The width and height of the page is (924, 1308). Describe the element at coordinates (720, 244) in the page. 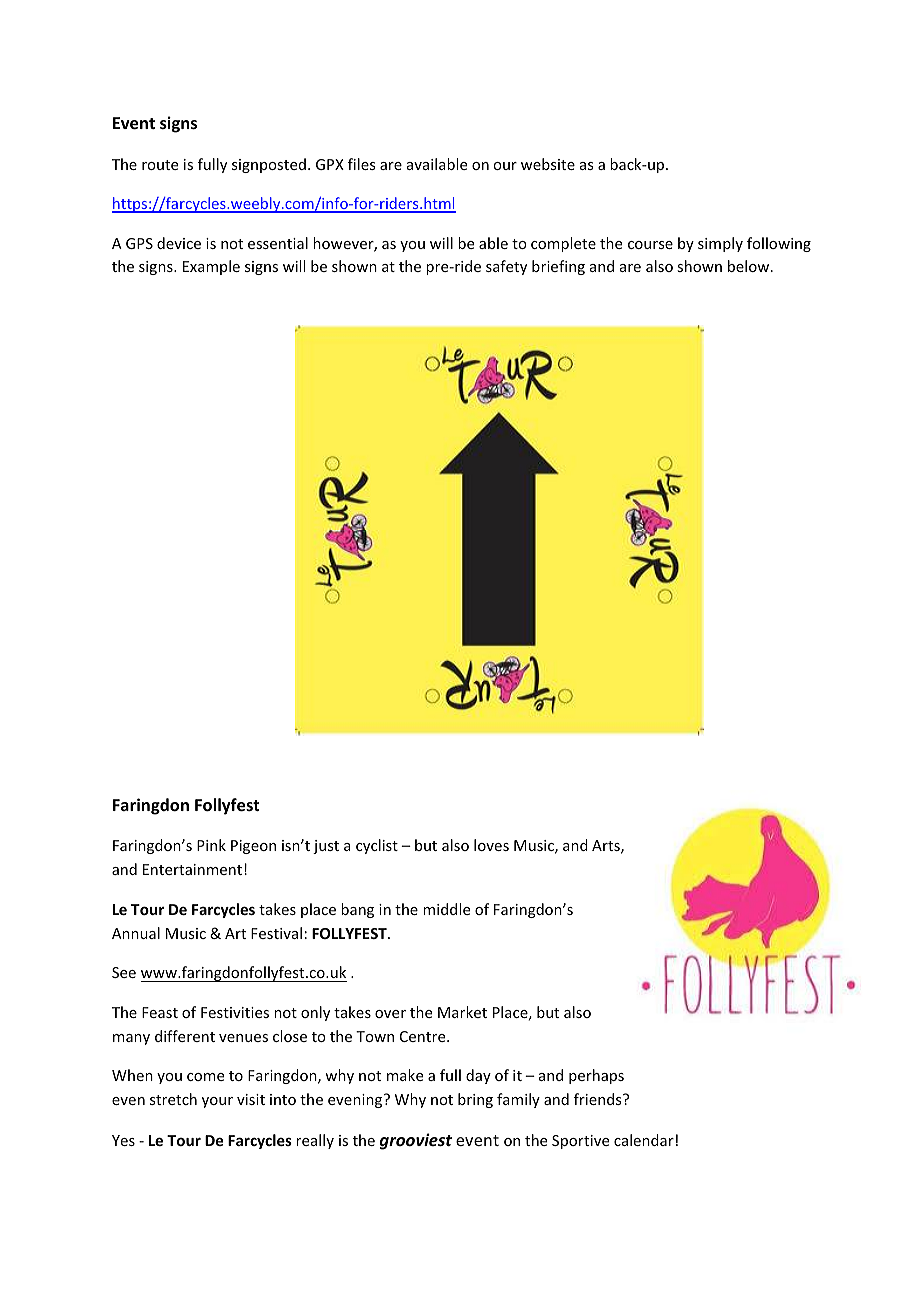

I see `simply` at that location.
